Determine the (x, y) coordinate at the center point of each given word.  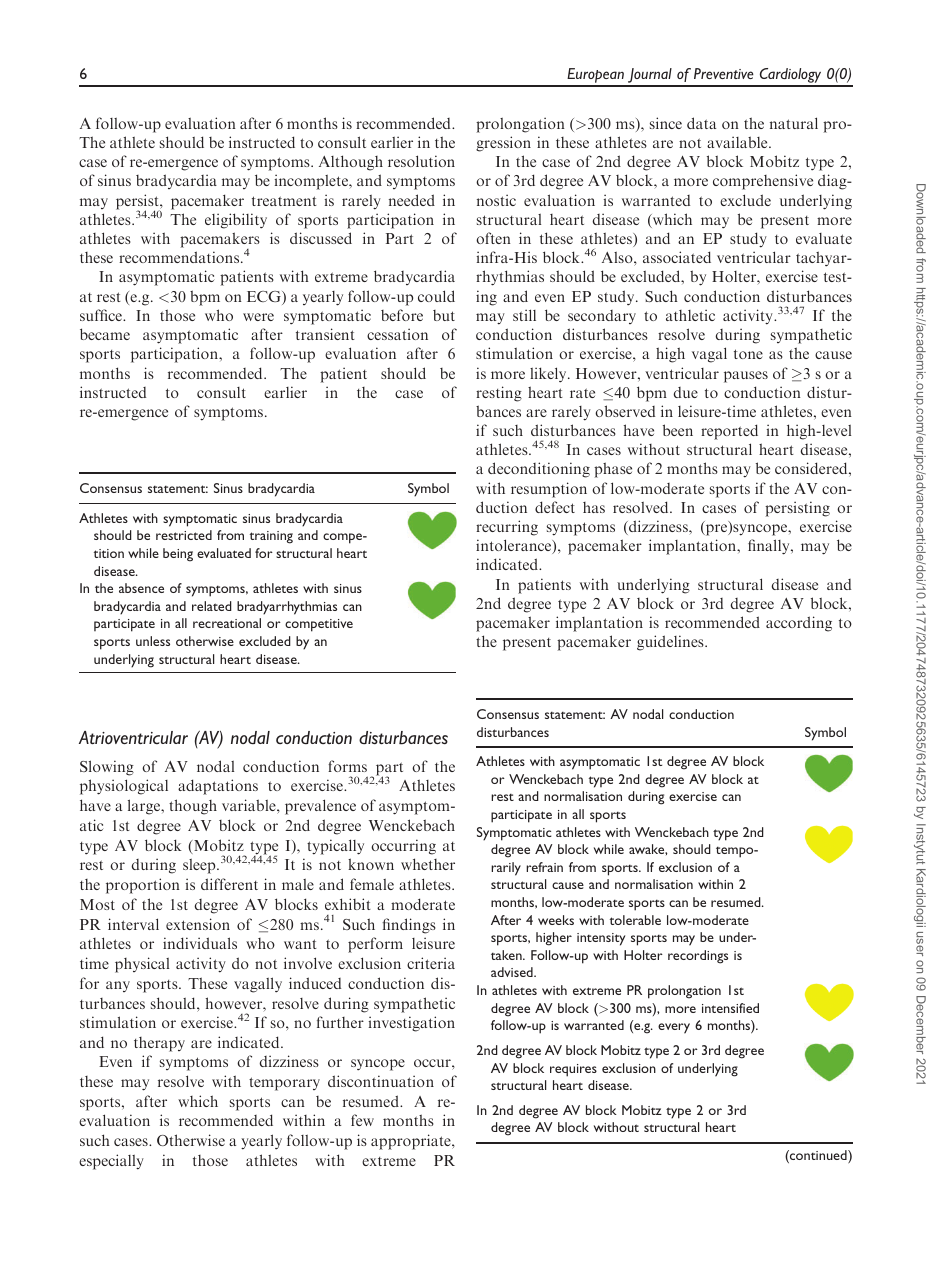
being (178, 555)
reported (729, 432)
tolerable (635, 920)
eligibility (236, 221)
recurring (507, 528)
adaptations (218, 787)
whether (428, 864)
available (738, 142)
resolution (421, 161)
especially (111, 1162)
